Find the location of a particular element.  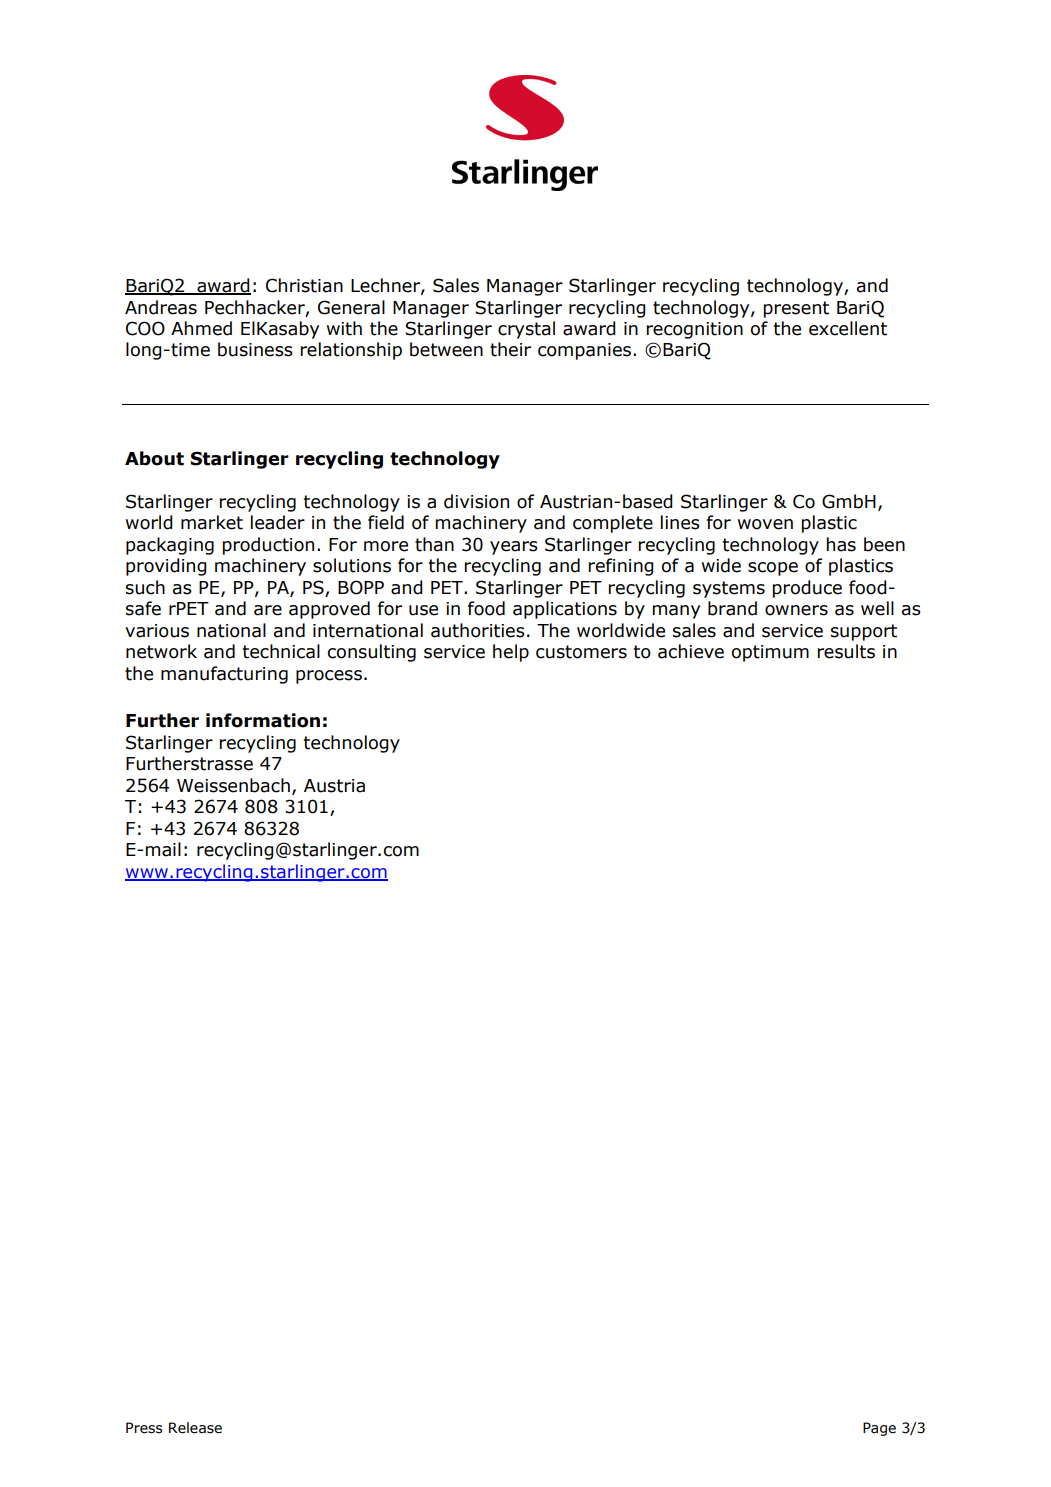

customers is located at coordinates (581, 652).
